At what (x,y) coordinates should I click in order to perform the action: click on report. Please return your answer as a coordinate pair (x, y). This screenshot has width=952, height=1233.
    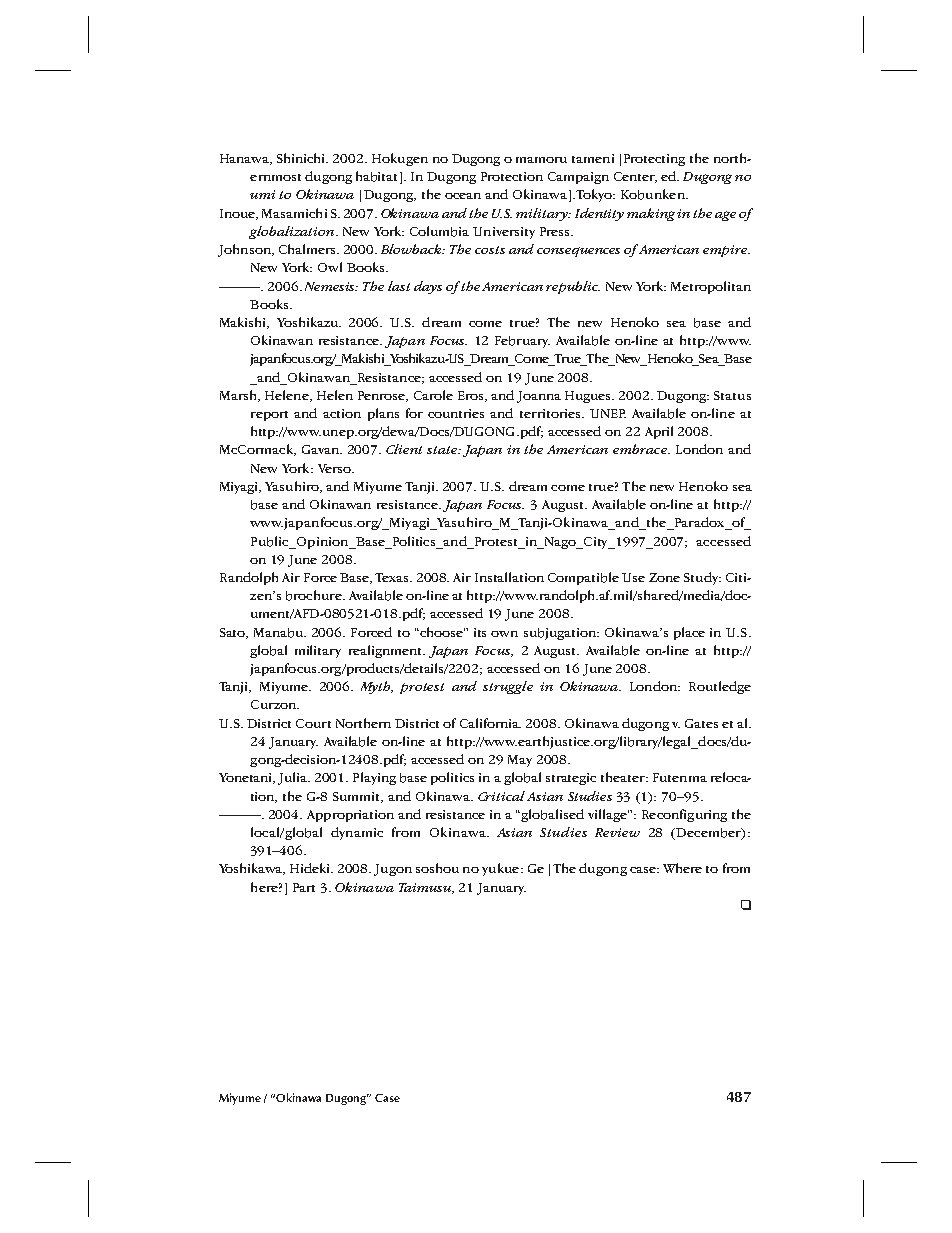
    Looking at the image, I should click on (269, 416).
